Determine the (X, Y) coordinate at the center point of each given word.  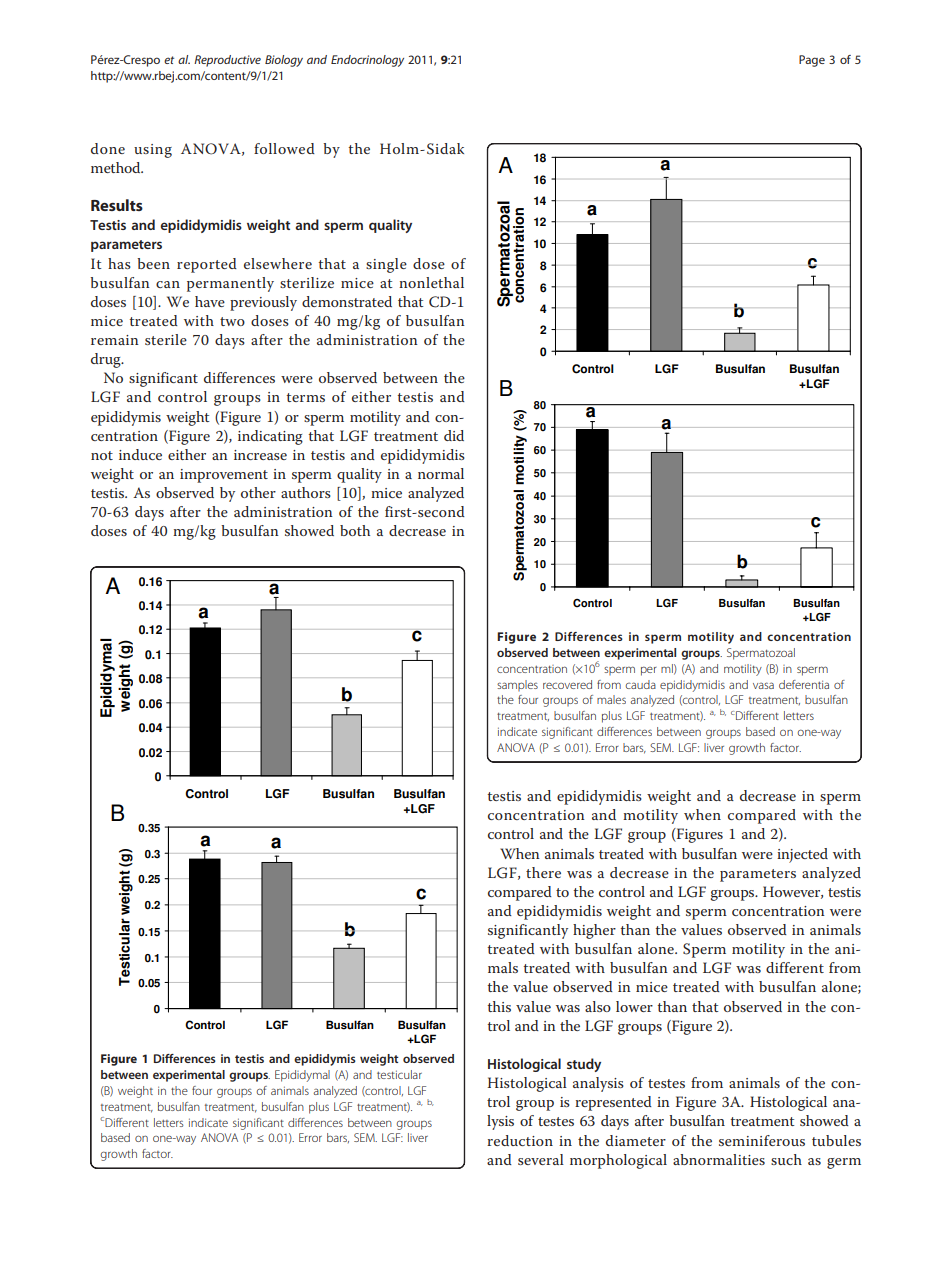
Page (812, 61)
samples (517, 685)
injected (802, 855)
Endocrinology (367, 61)
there (543, 872)
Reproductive (227, 61)
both (355, 530)
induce (140, 454)
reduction (520, 1140)
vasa (763, 685)
